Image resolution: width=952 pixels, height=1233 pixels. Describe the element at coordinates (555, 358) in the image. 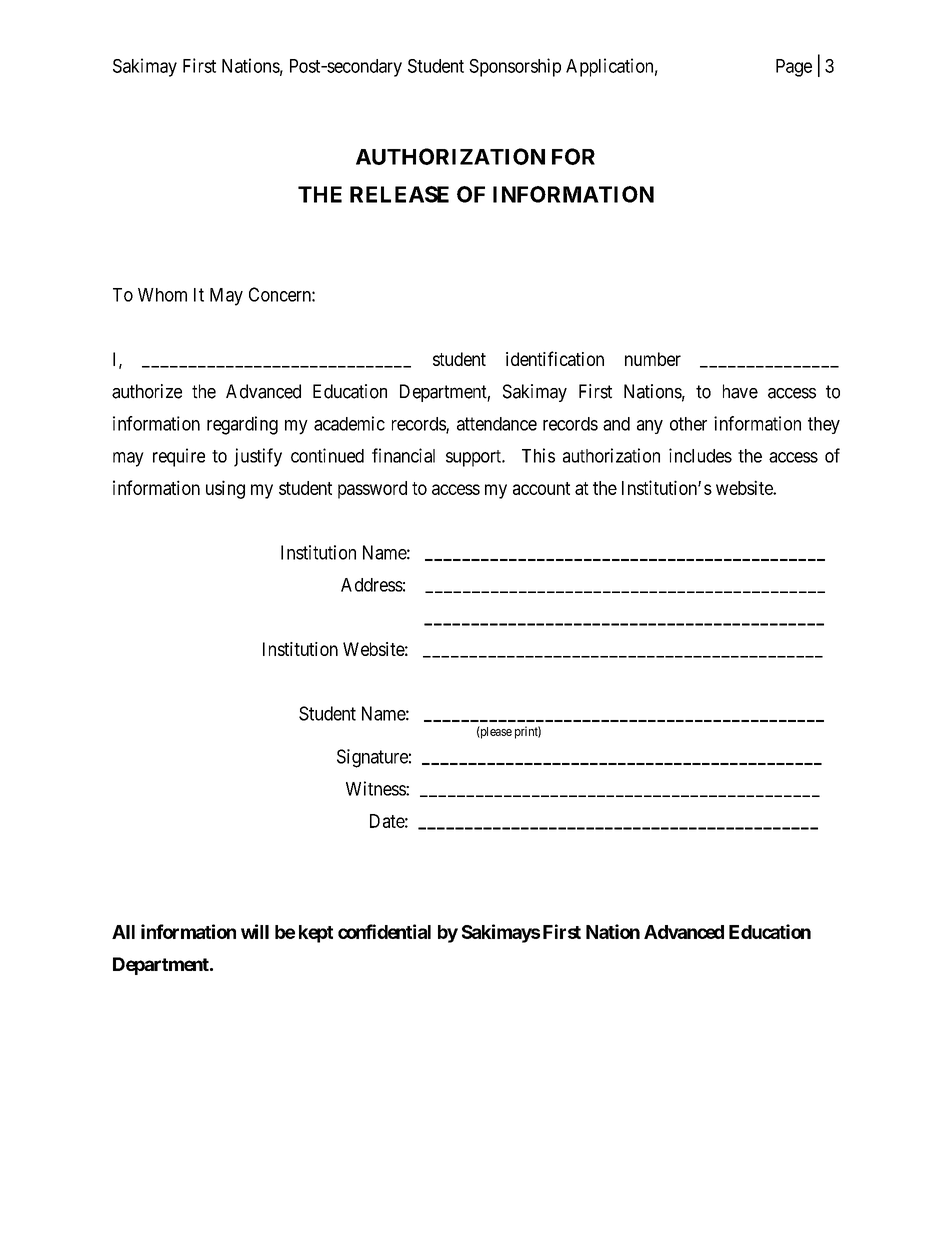

I see `identification` at that location.
